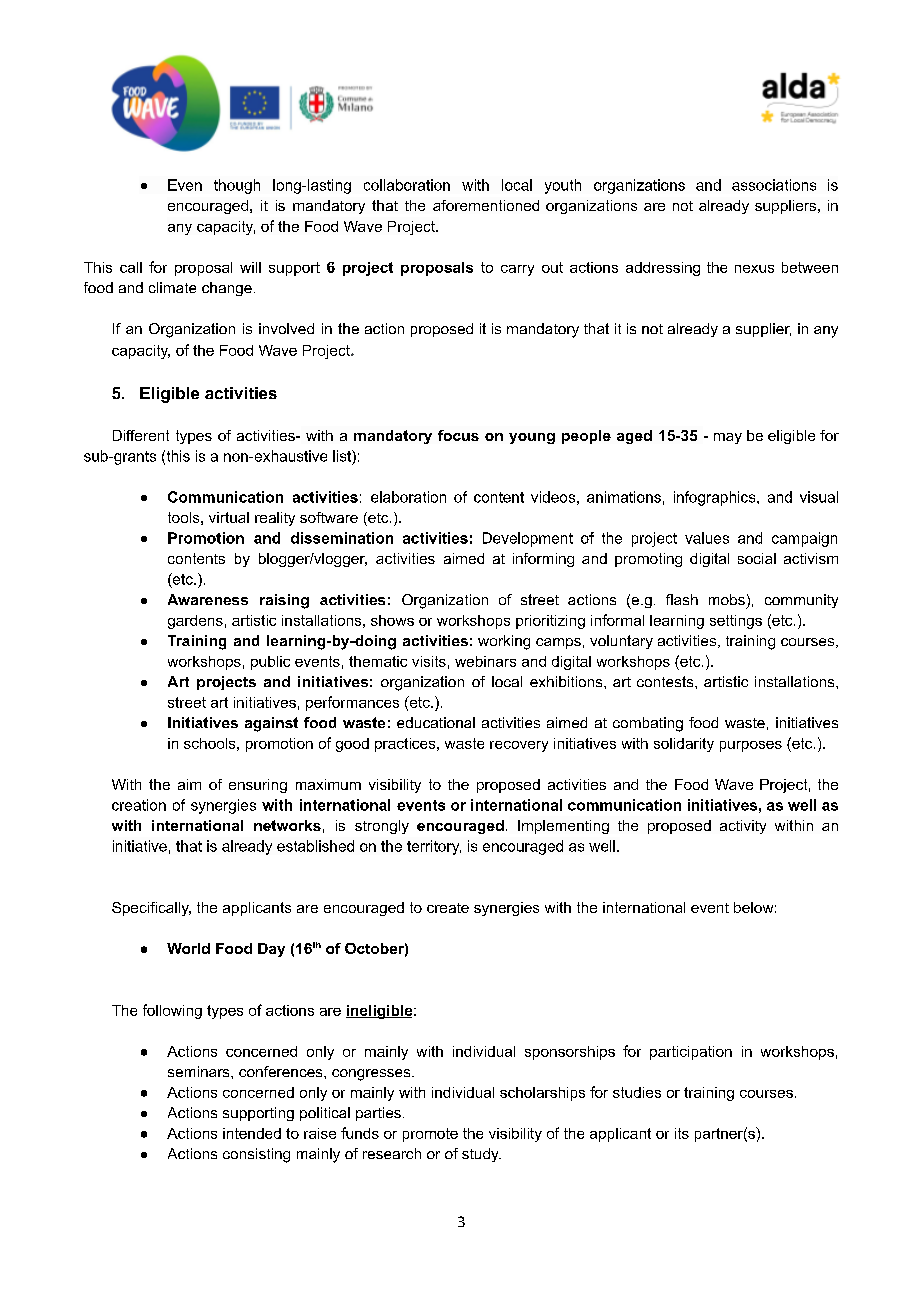 The width and height of the screenshot is (924, 1307). I want to click on aforementioned, so click(486, 205).
